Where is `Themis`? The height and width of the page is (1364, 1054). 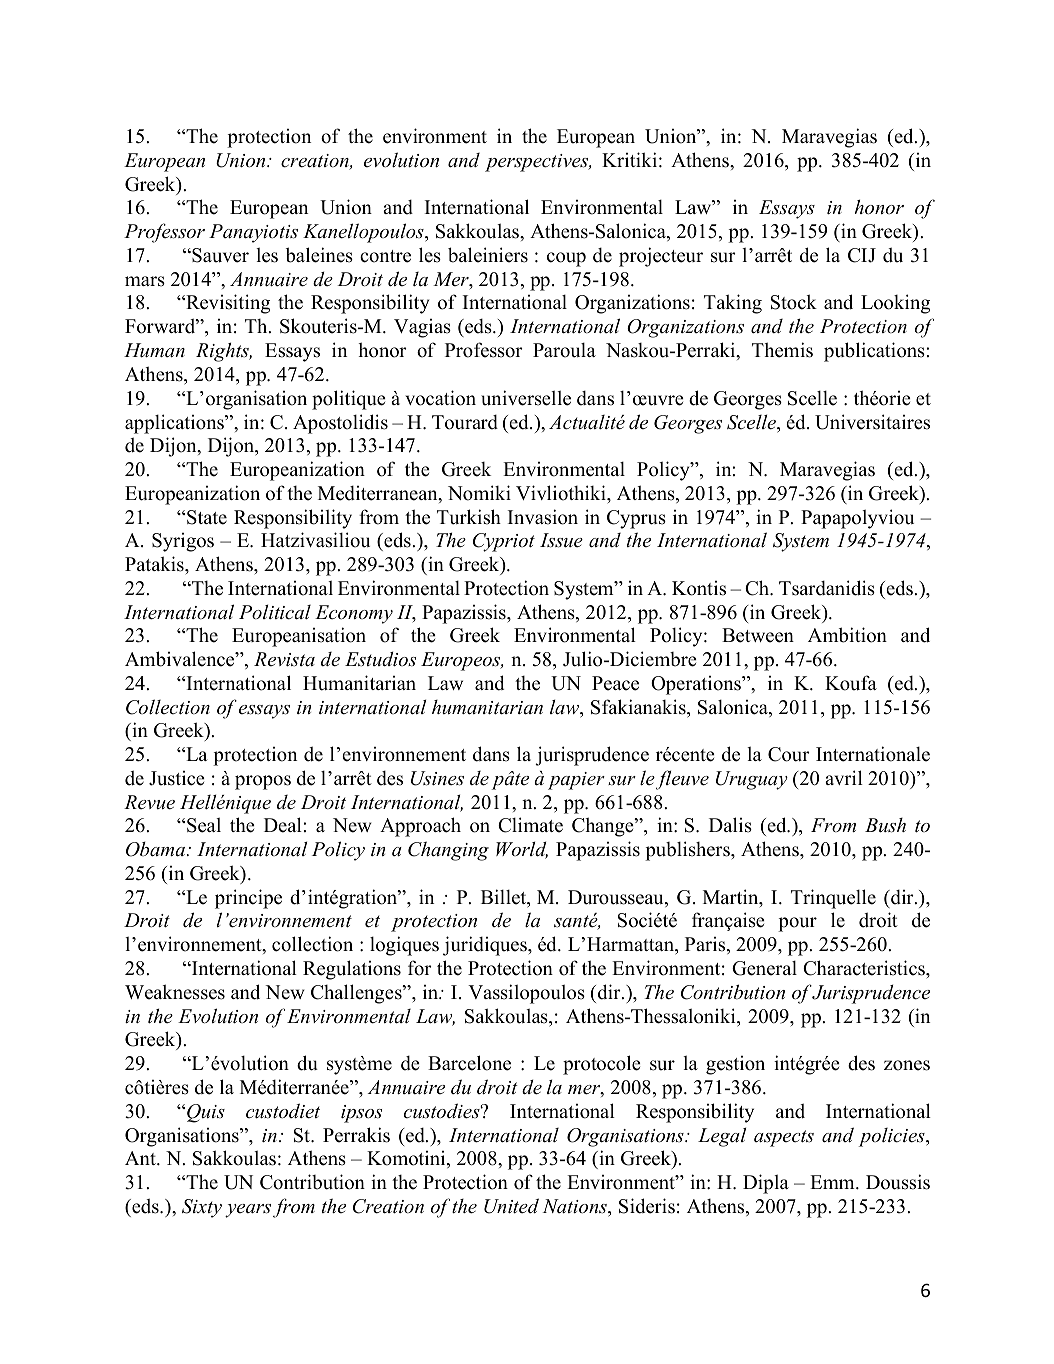
Themis is located at coordinates (782, 350).
